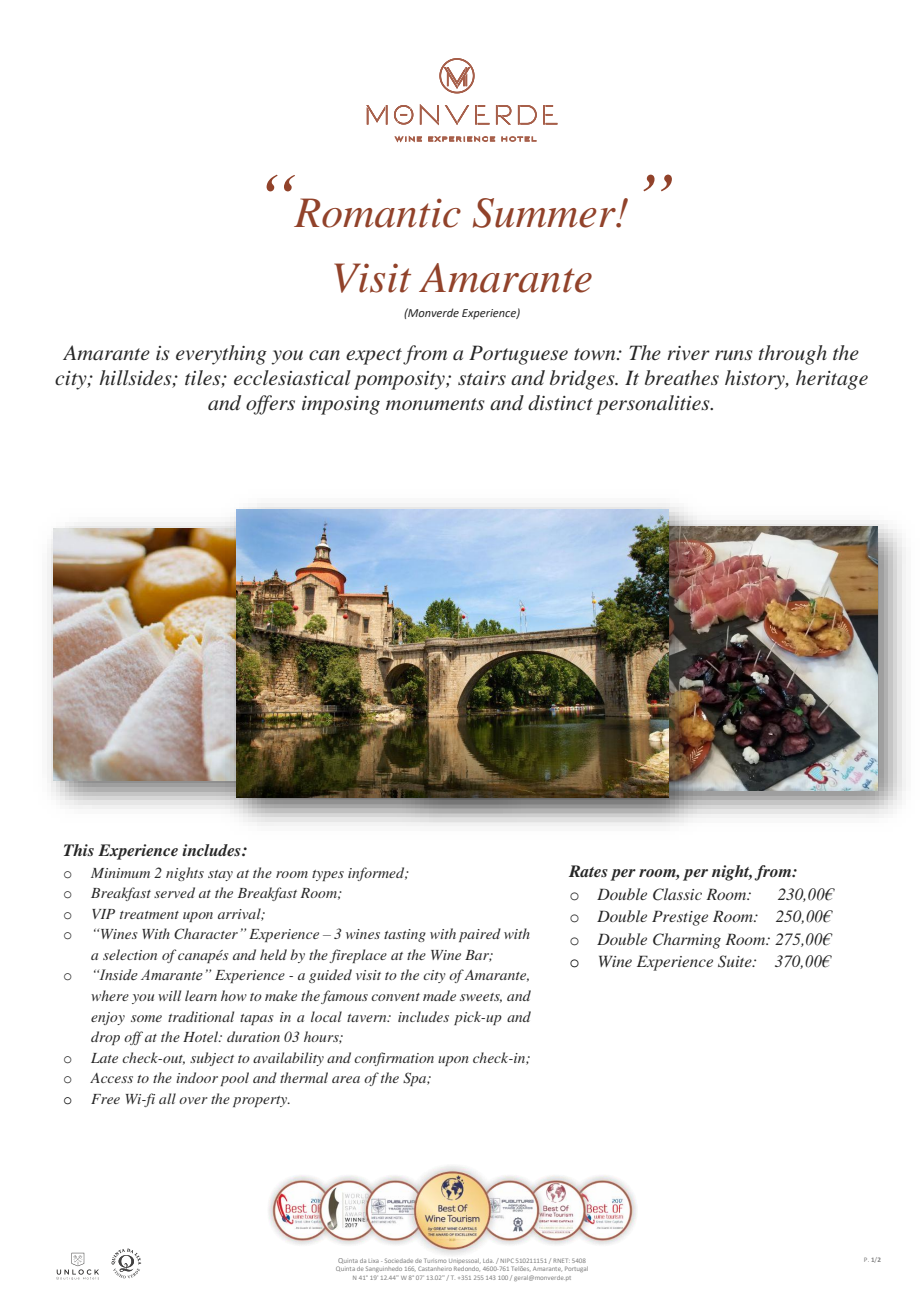  What do you see at coordinates (588, 871) in the image?
I see `Rates` at bounding box center [588, 871].
